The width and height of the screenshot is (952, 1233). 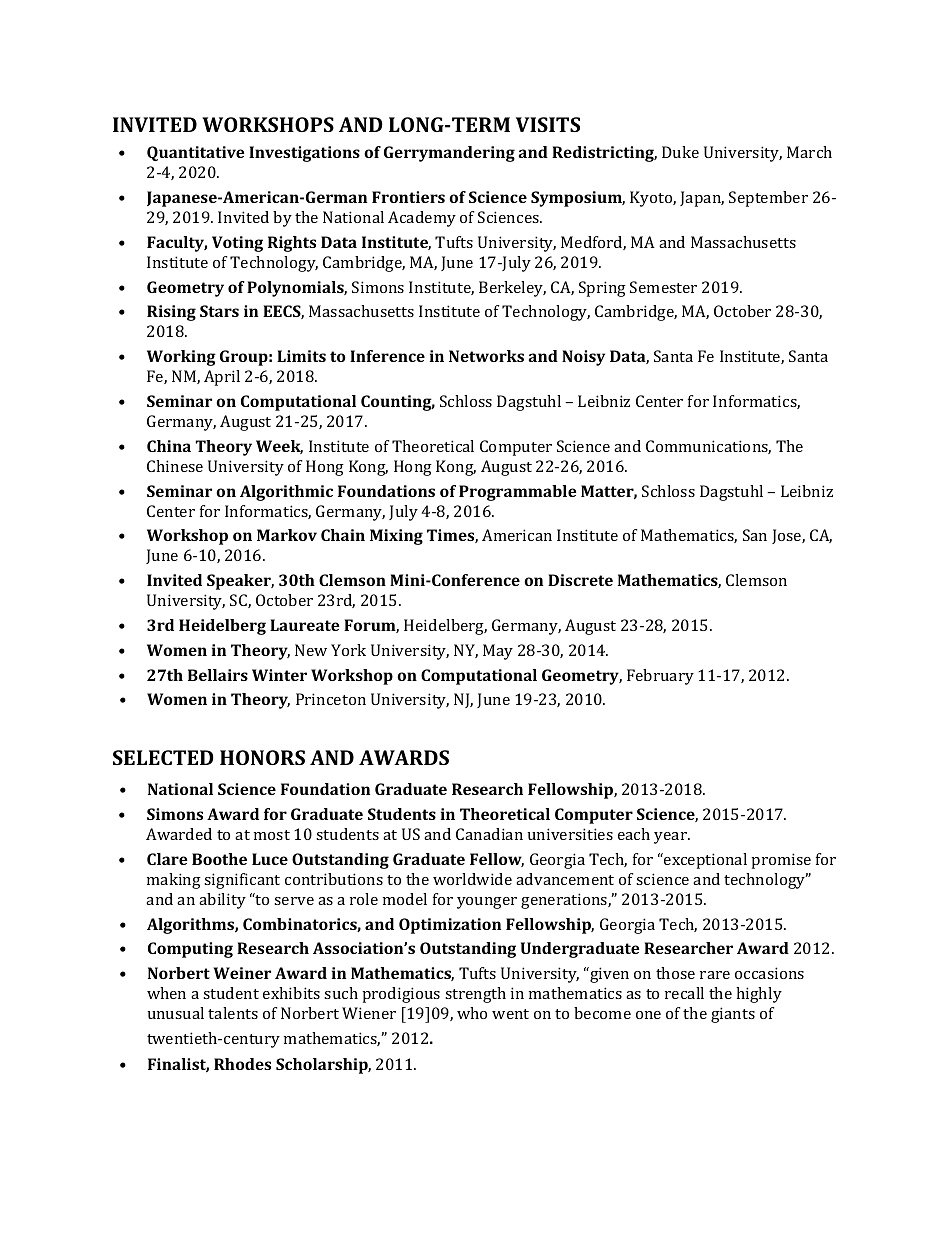 What do you see at coordinates (660, 677) in the screenshot?
I see `February` at bounding box center [660, 677].
